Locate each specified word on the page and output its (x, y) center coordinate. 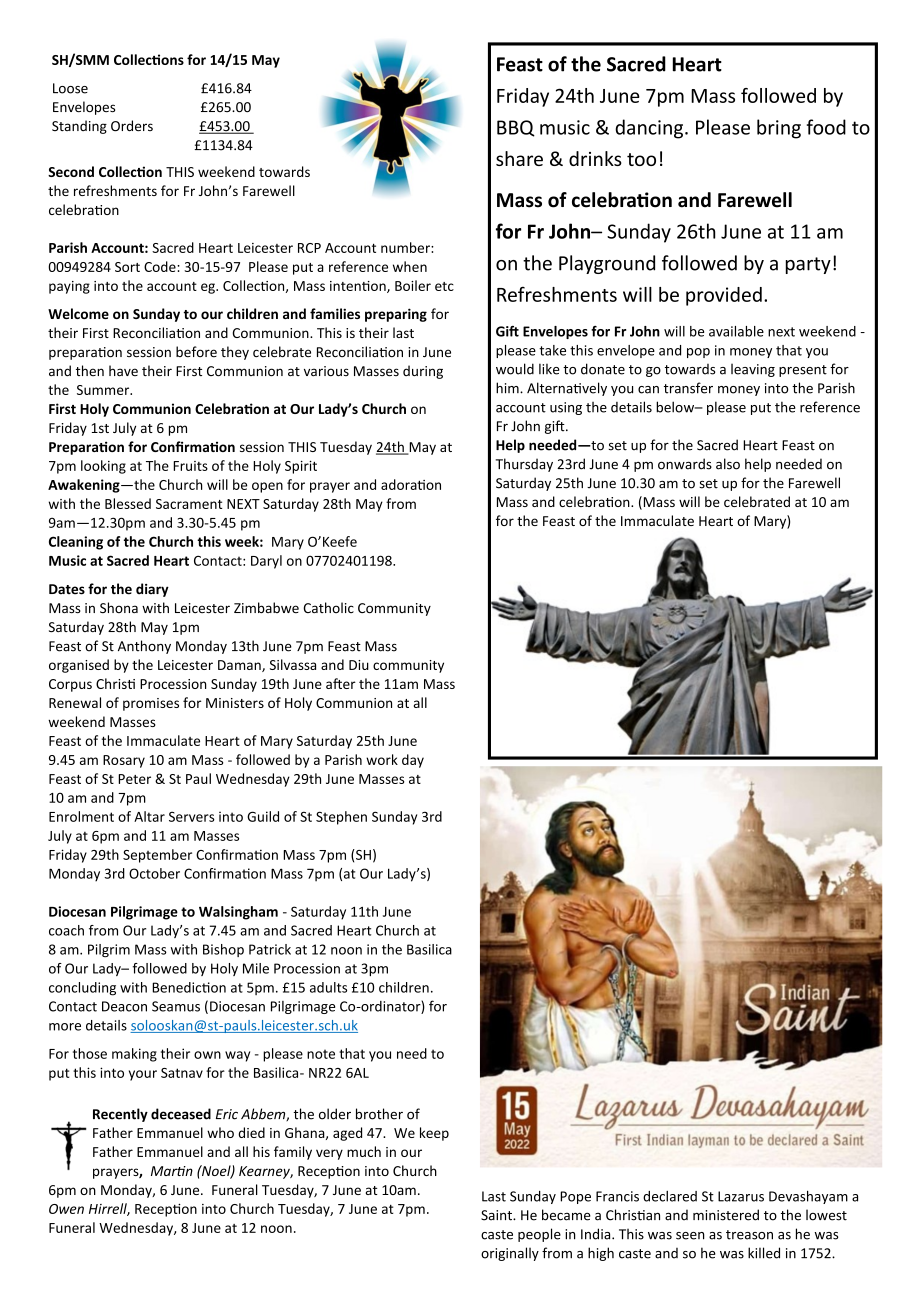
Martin (172, 1171)
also (728, 464)
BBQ (516, 128)
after (341, 683)
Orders (132, 126)
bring (779, 129)
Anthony (144, 647)
